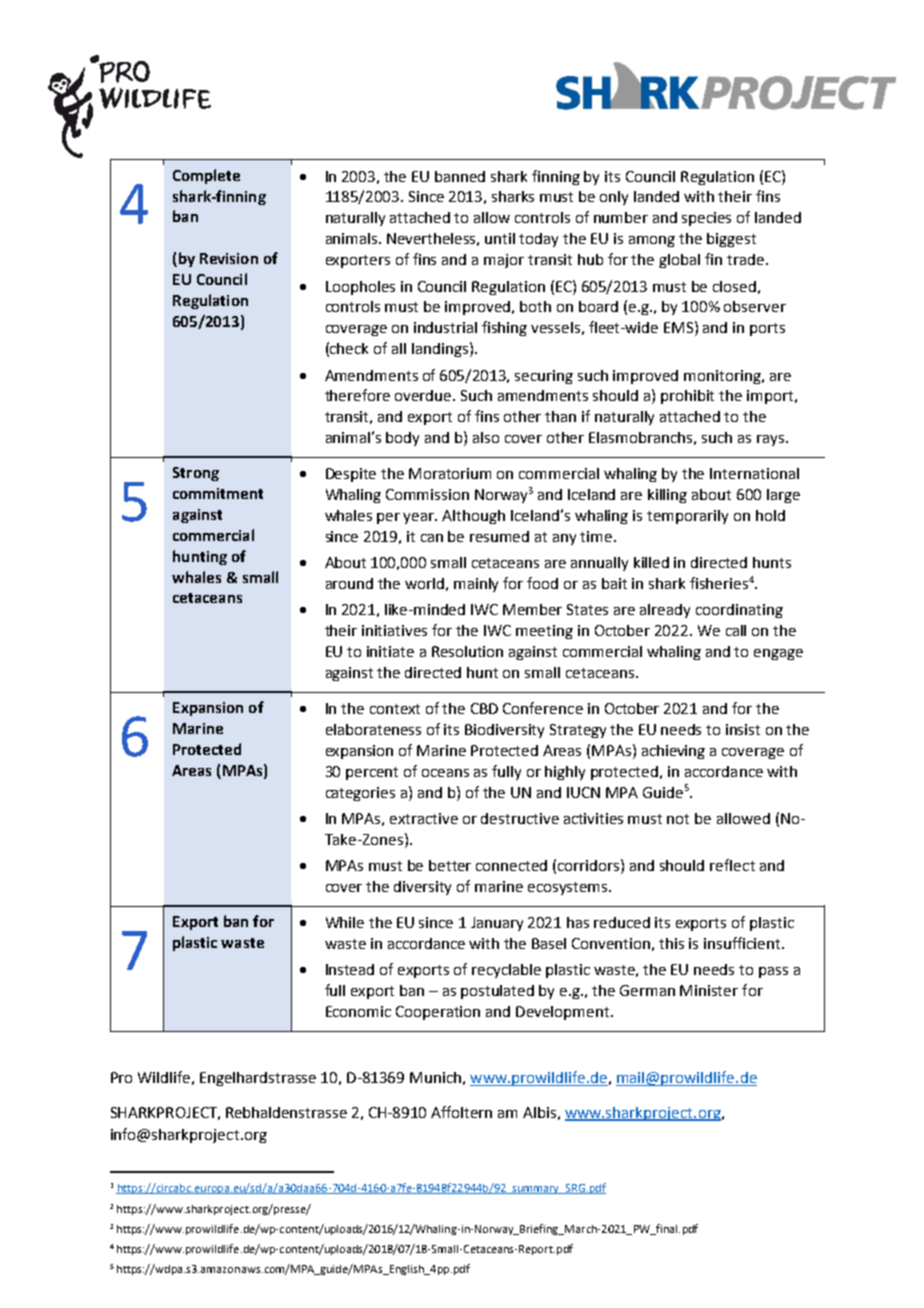  What do you see at coordinates (350, 969) in the page?
I see `Instead` at bounding box center [350, 969].
